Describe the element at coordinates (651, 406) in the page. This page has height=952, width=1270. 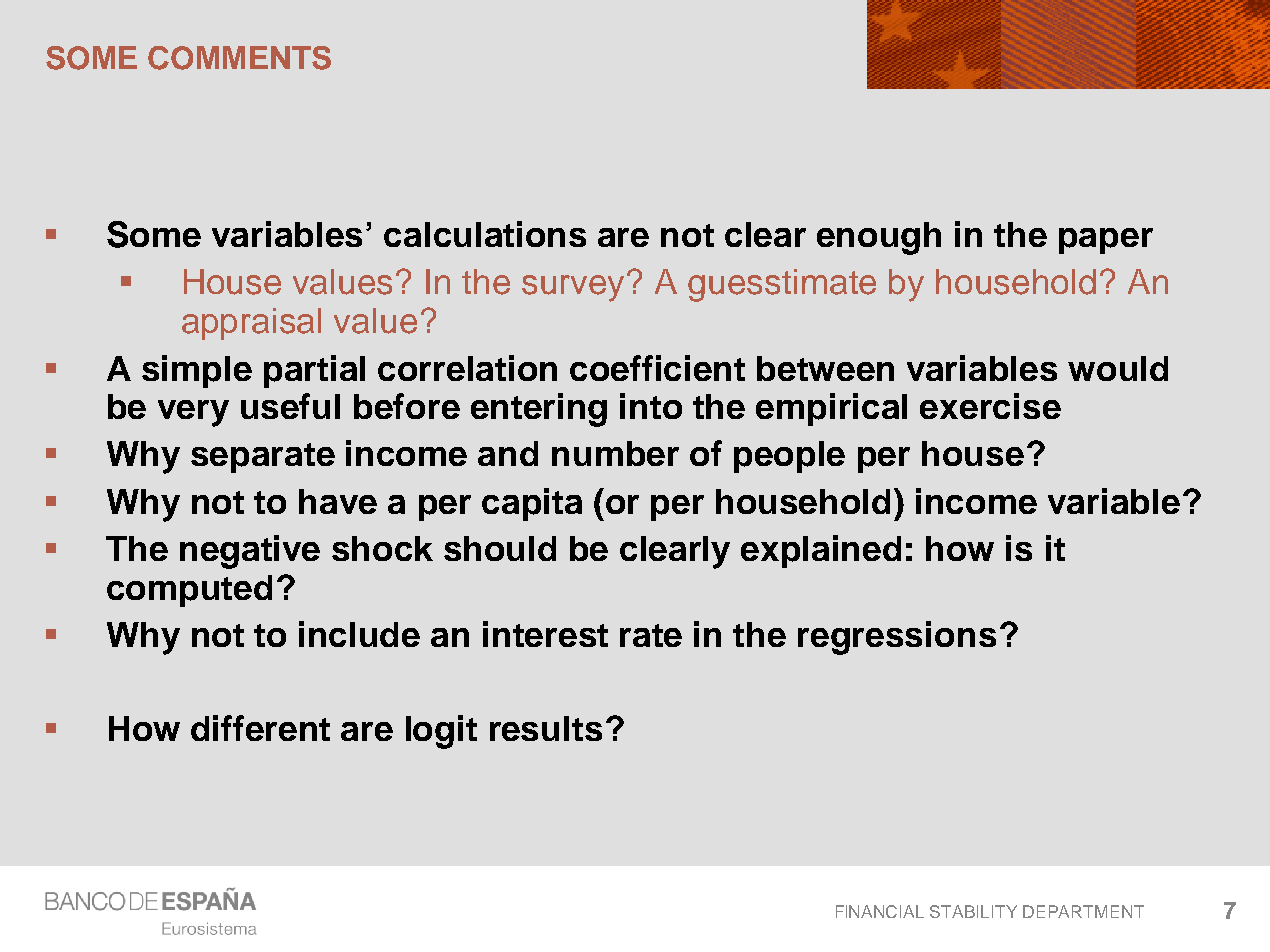
I see `into` at that location.
